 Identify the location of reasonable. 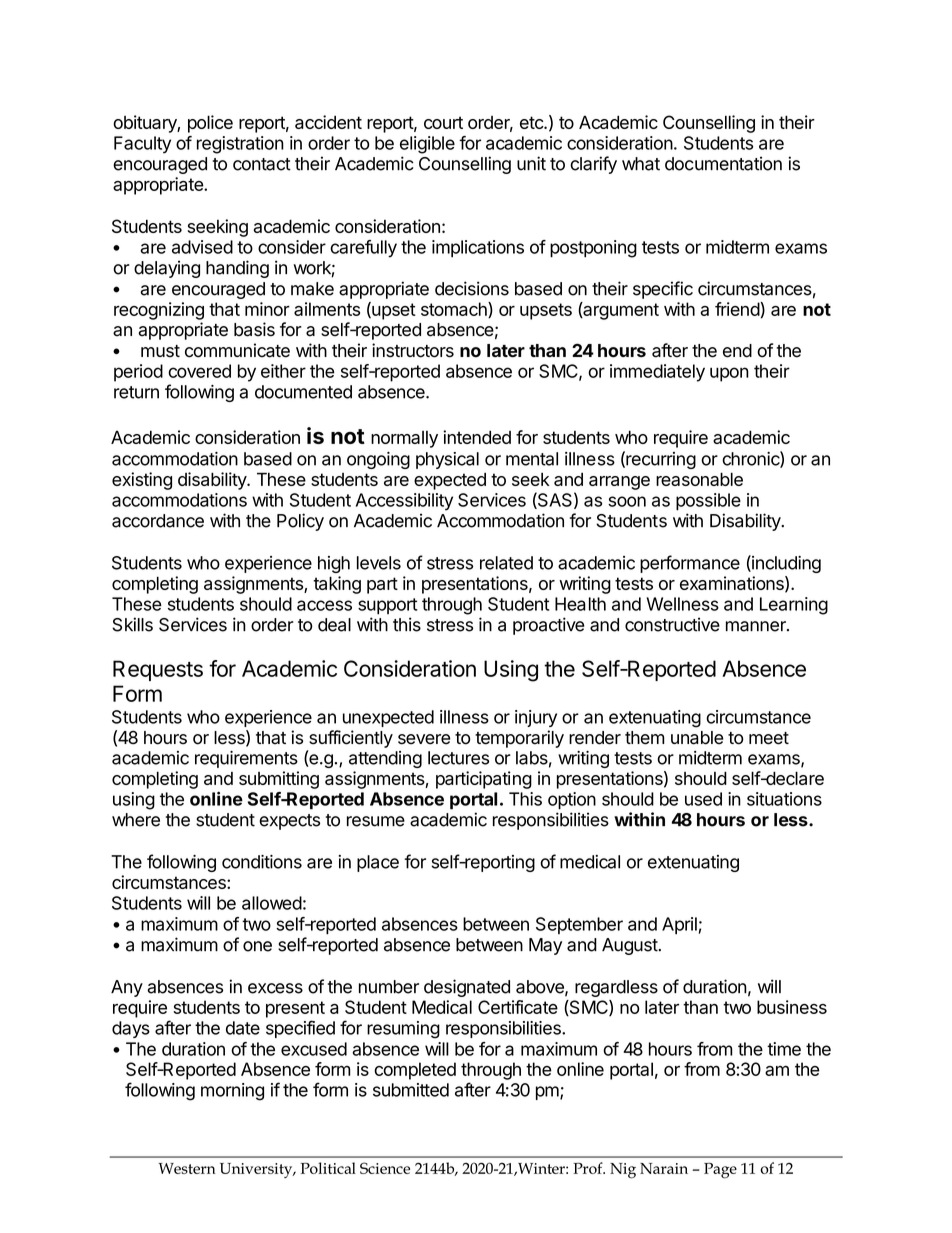
(699, 479).
